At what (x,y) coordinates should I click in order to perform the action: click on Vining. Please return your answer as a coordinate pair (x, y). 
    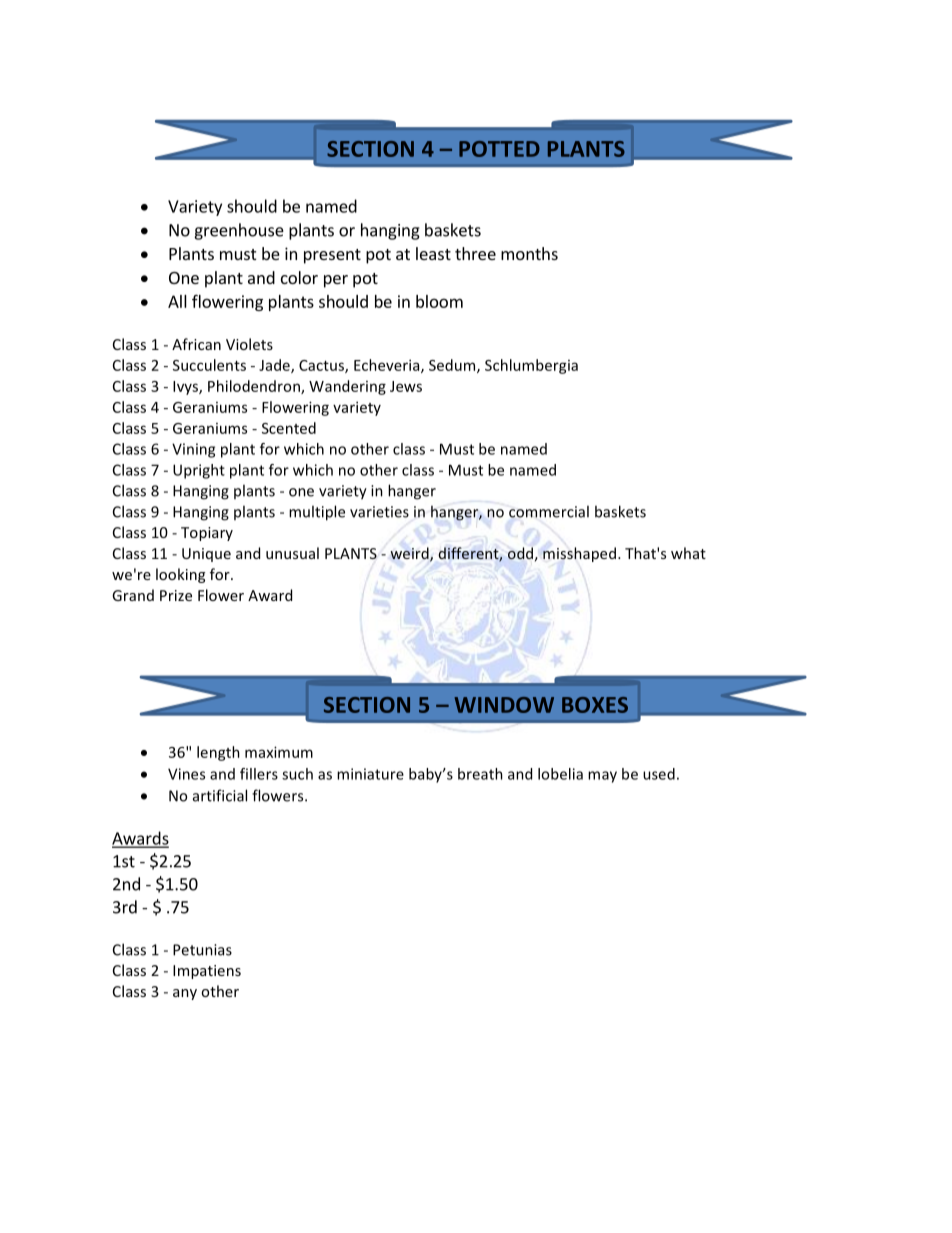
    Looking at the image, I should click on (193, 450).
